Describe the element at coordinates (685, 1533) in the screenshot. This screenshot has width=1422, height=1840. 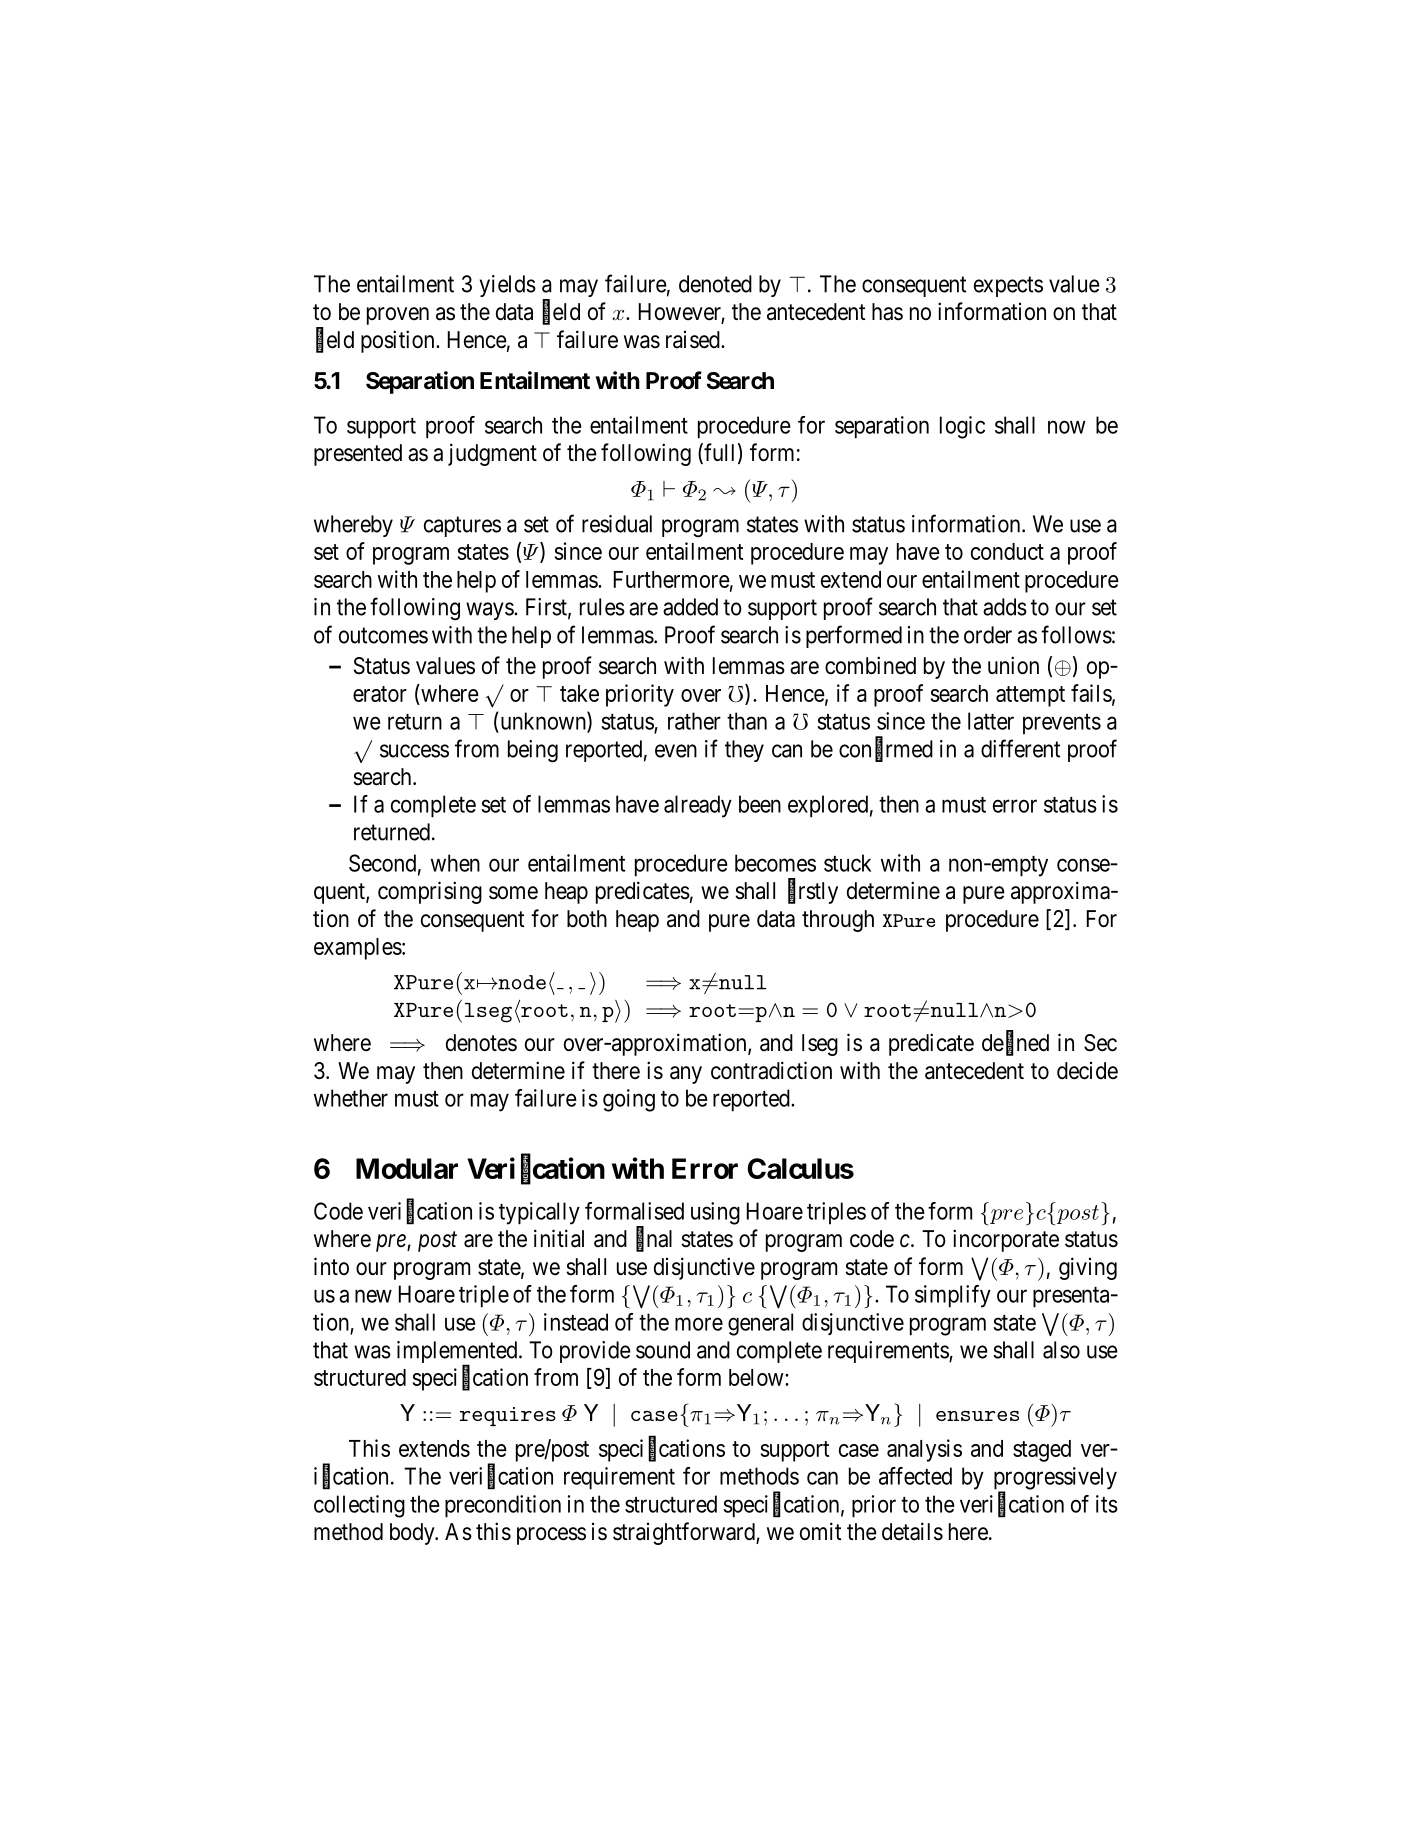
I see `straightforward` at that location.
